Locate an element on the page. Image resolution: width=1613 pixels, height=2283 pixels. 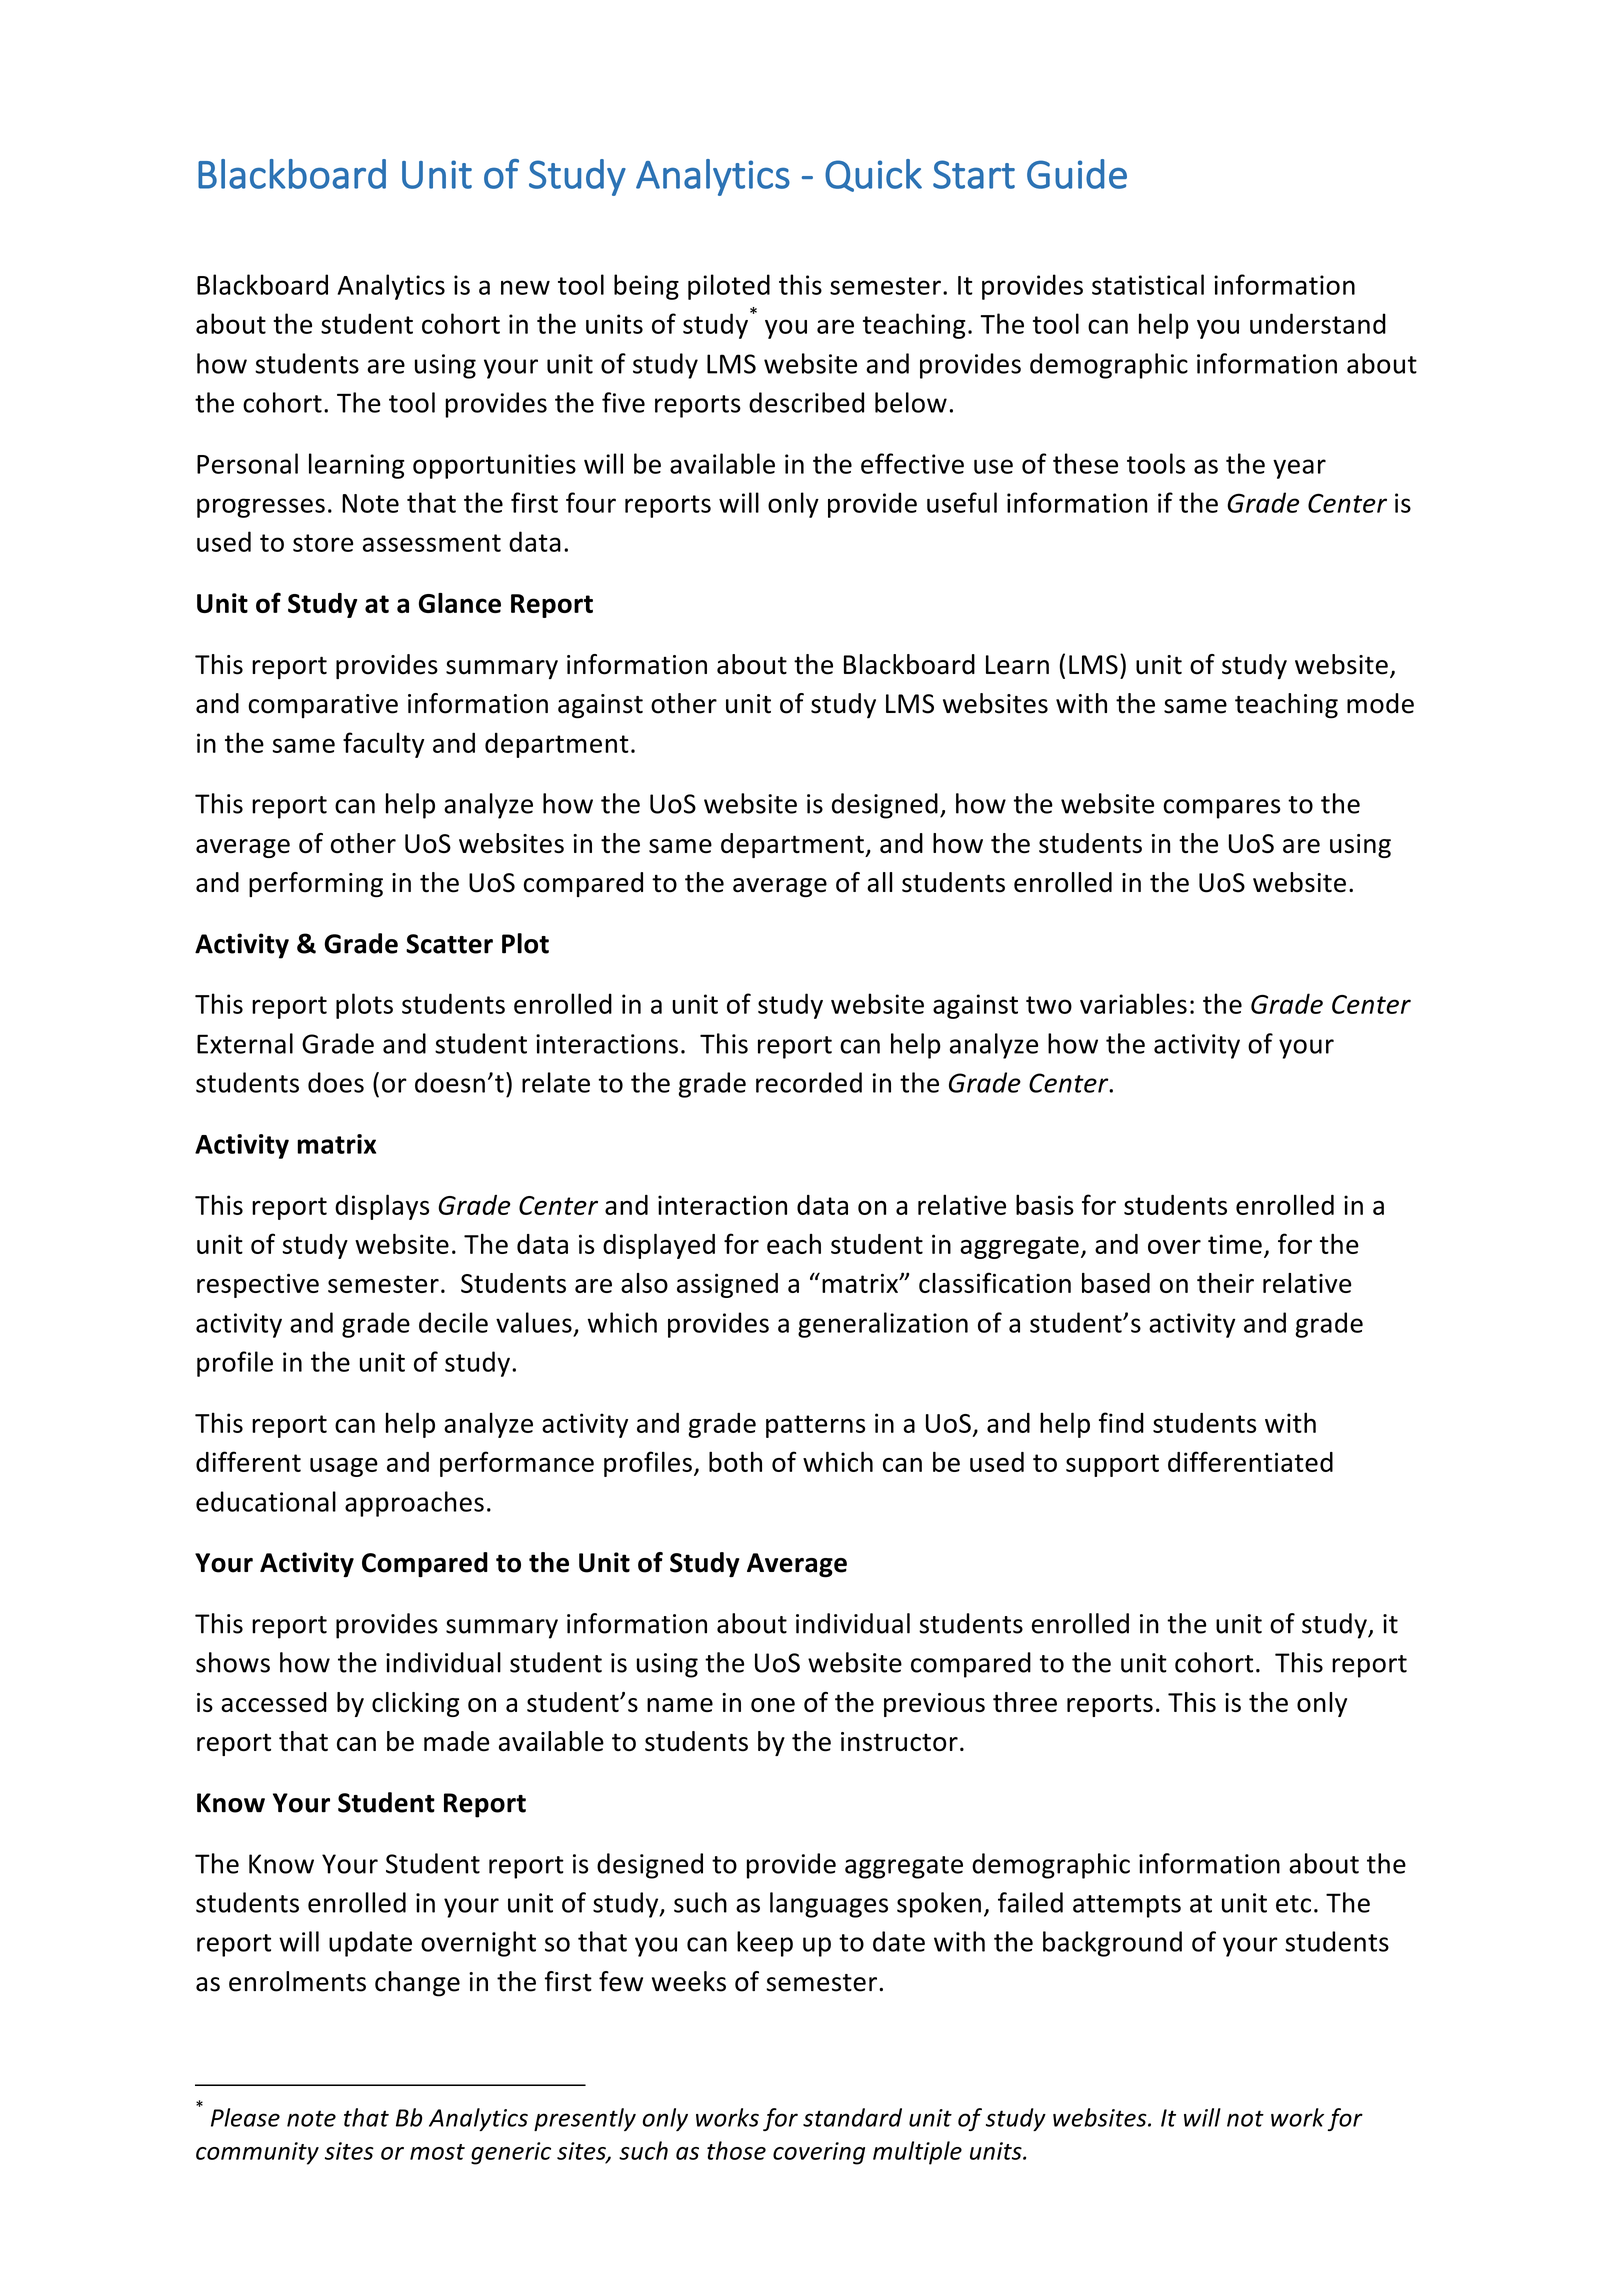
all is located at coordinates (880, 882).
